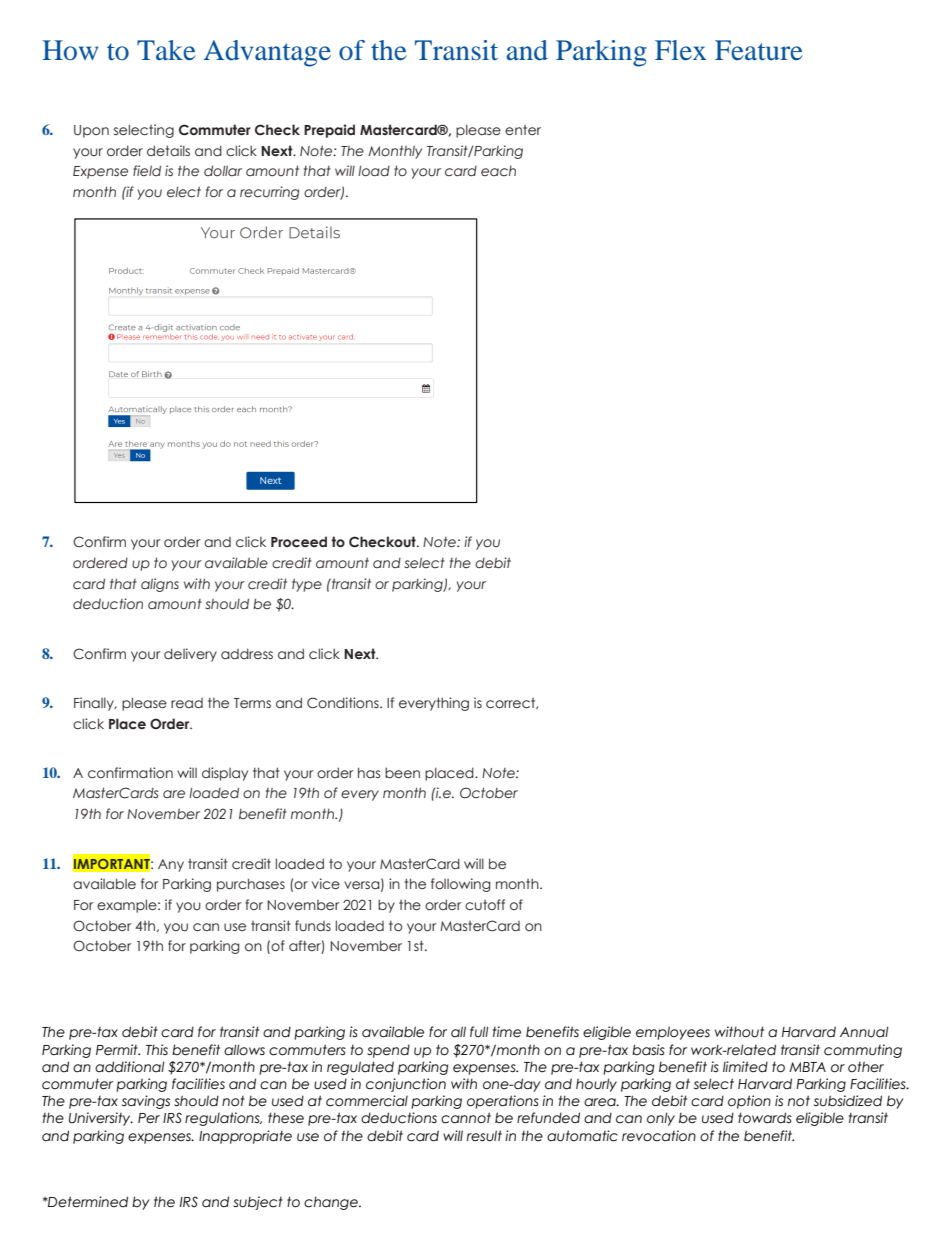 This document has width=952, height=1233. What do you see at coordinates (223, 1119) in the document?
I see `regulations` at bounding box center [223, 1119].
